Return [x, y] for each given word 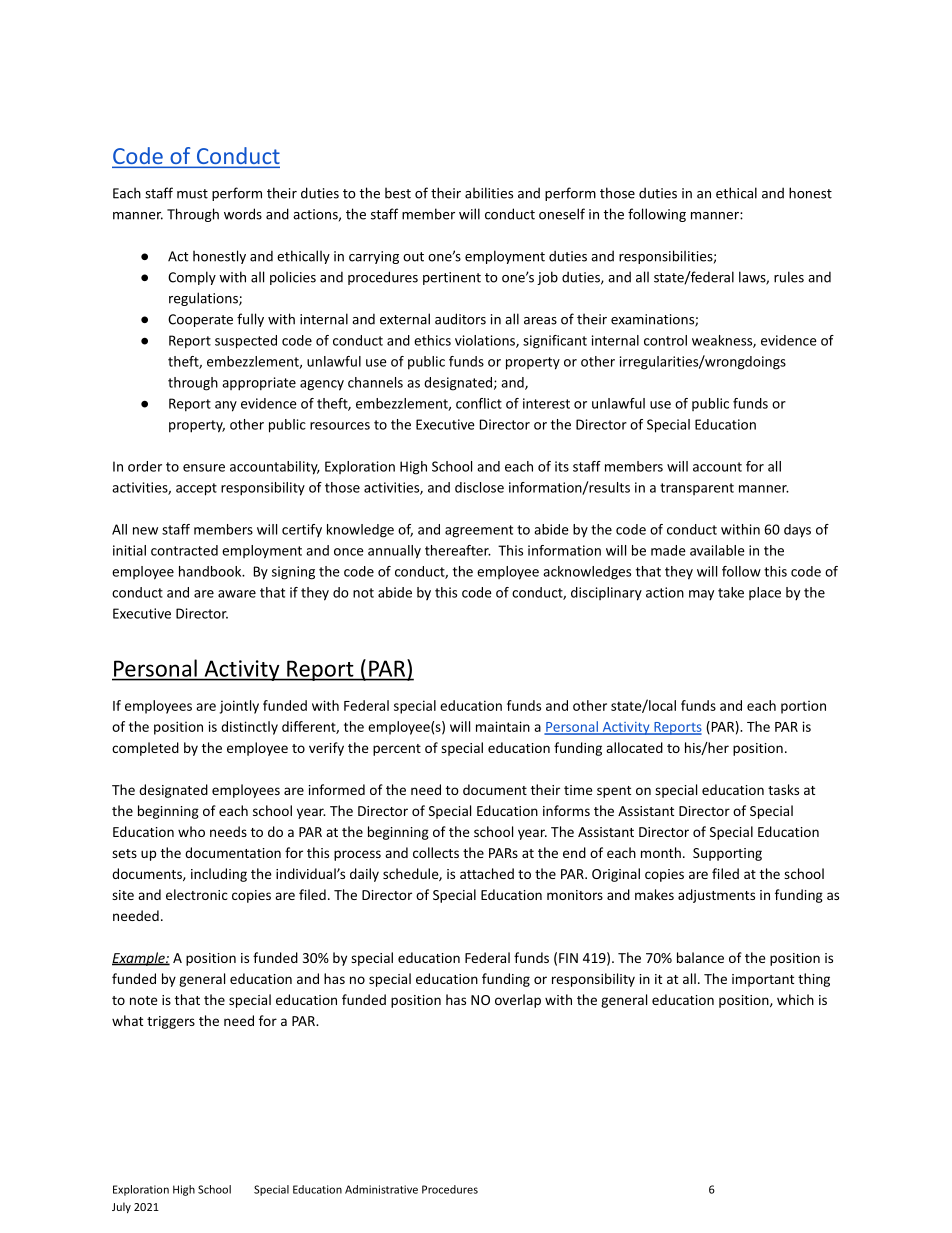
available [717, 550]
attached [487, 873]
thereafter [458, 550]
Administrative [381, 1189]
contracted [184, 550]
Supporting [727, 854]
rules [789, 277]
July [121, 1207]
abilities [489, 193]
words [243, 214]
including [219, 875]
